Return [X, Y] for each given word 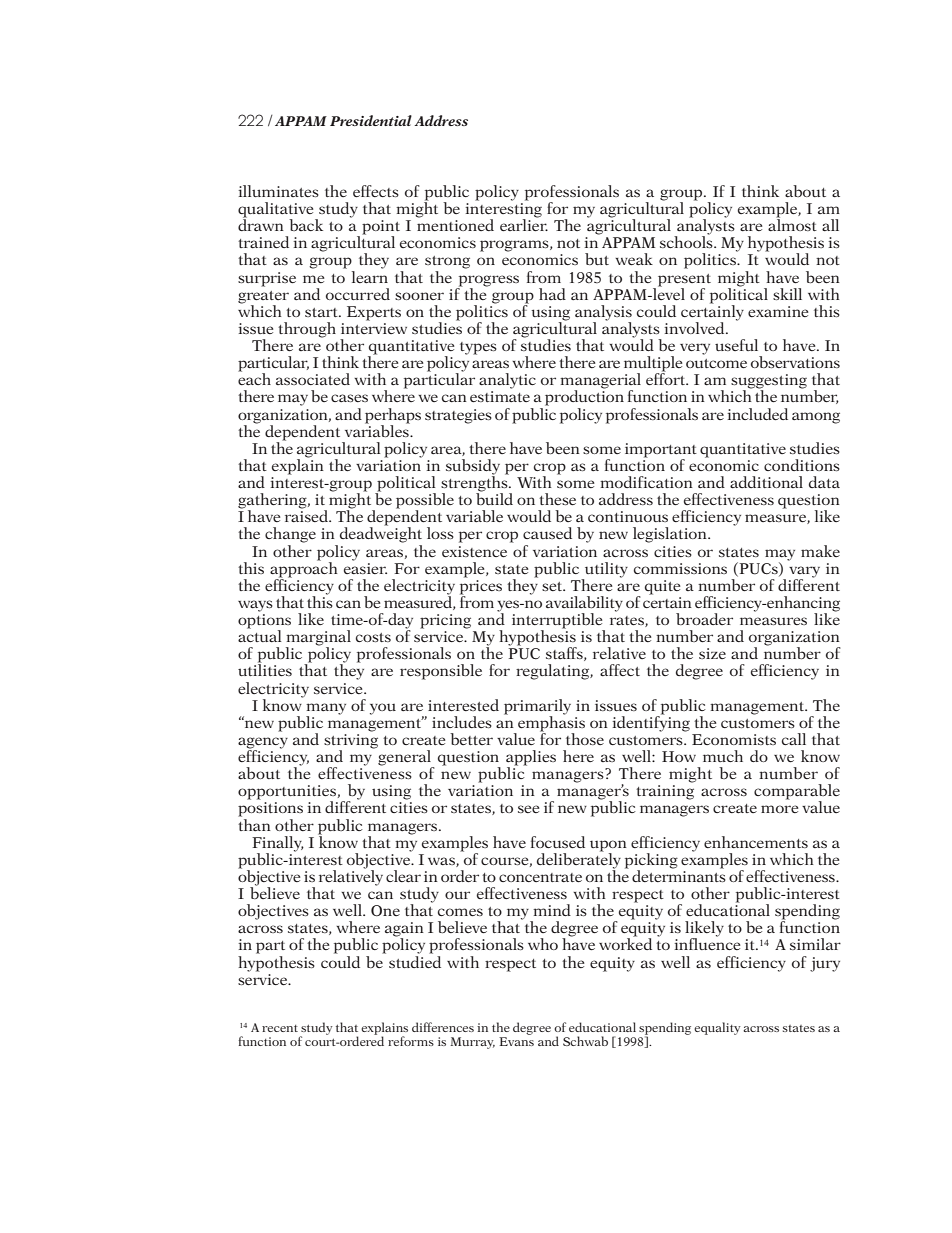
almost [792, 224]
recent [280, 1028]
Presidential [371, 120]
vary [804, 573]
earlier [524, 224]
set [553, 586]
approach [304, 569]
